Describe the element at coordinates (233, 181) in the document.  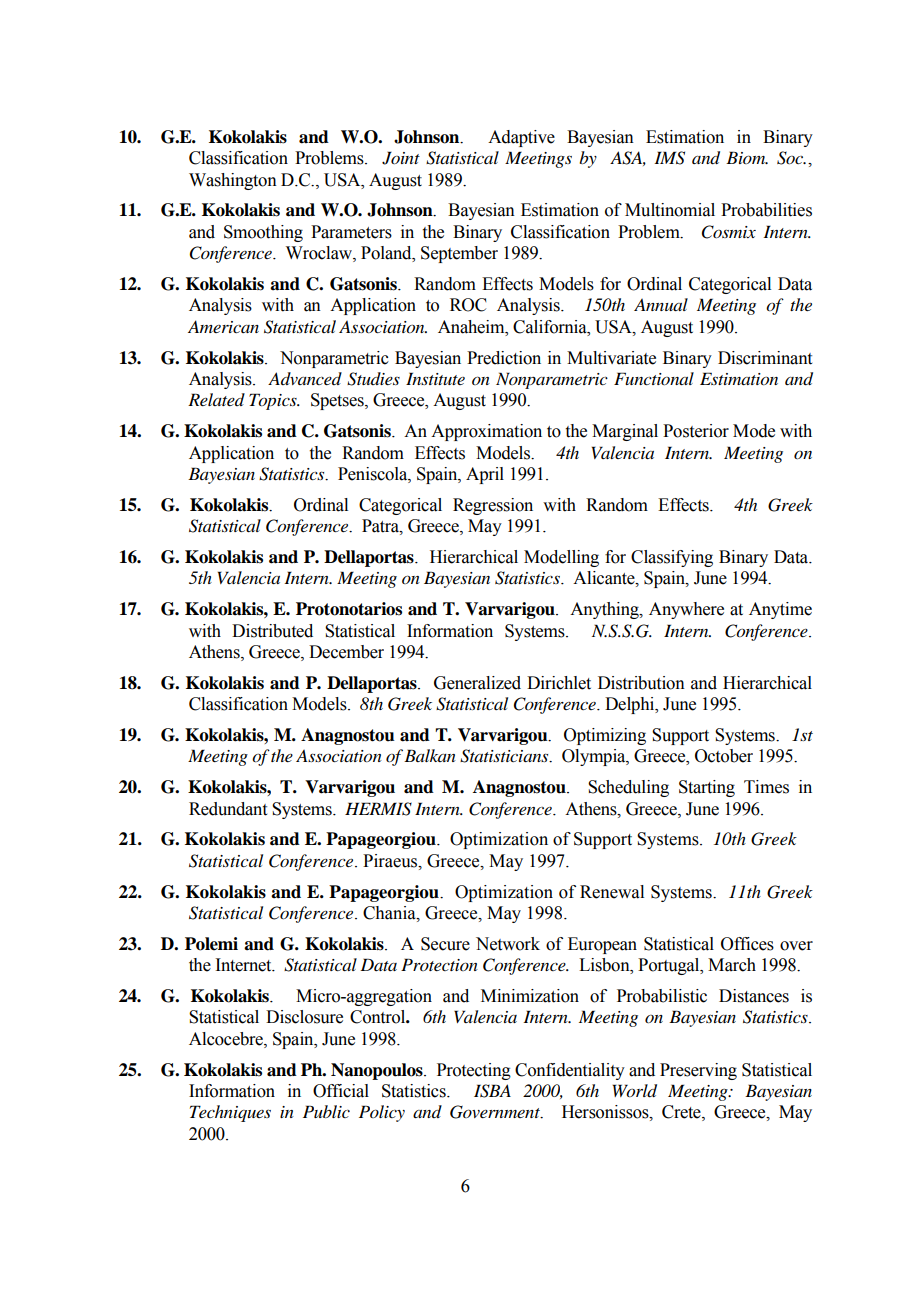
I see `Washington` at that location.
